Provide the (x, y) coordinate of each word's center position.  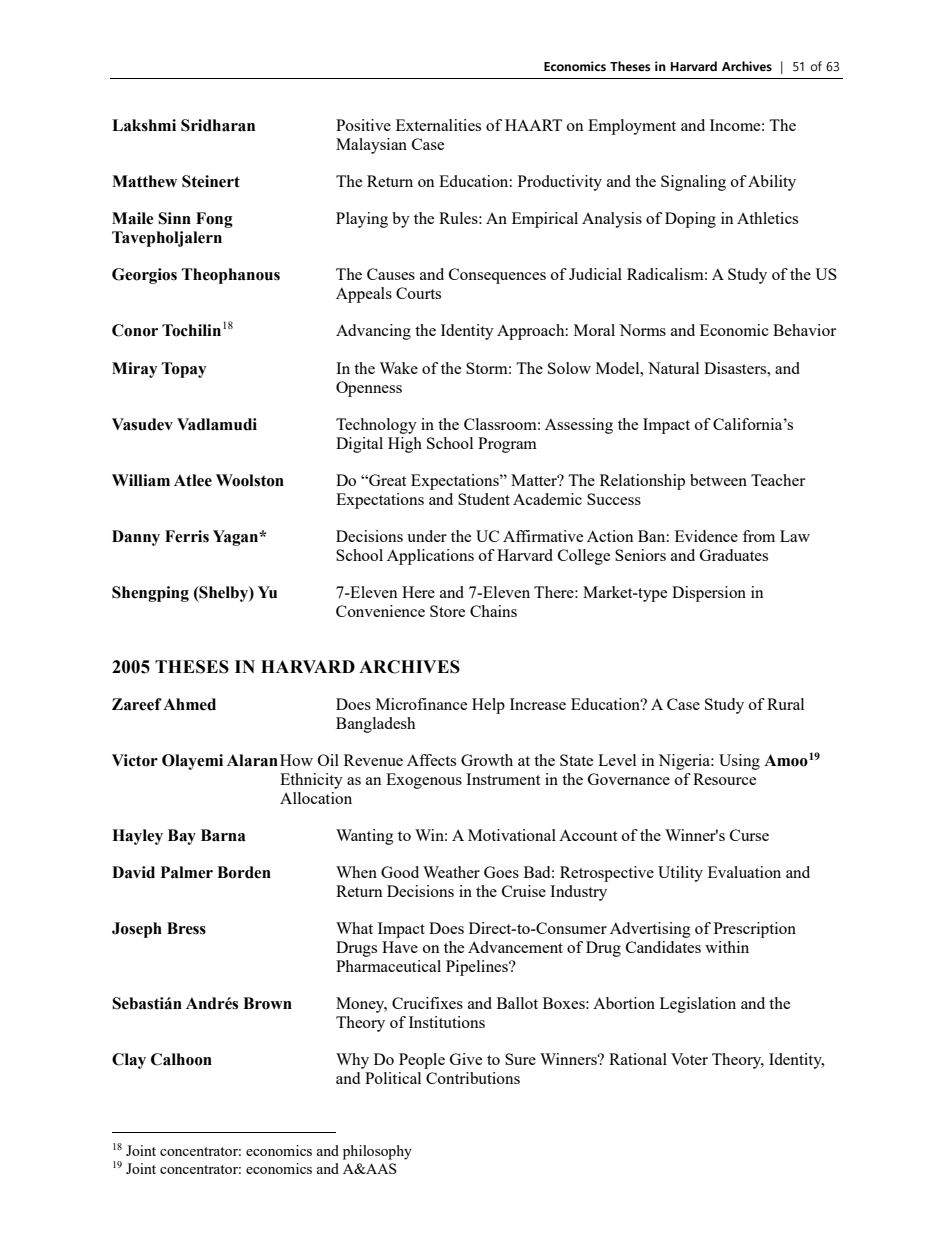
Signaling (693, 183)
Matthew (144, 181)
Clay (129, 1061)
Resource (724, 779)
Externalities (438, 125)
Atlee (193, 480)
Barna (223, 835)
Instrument (503, 779)
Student (484, 499)
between (718, 480)
